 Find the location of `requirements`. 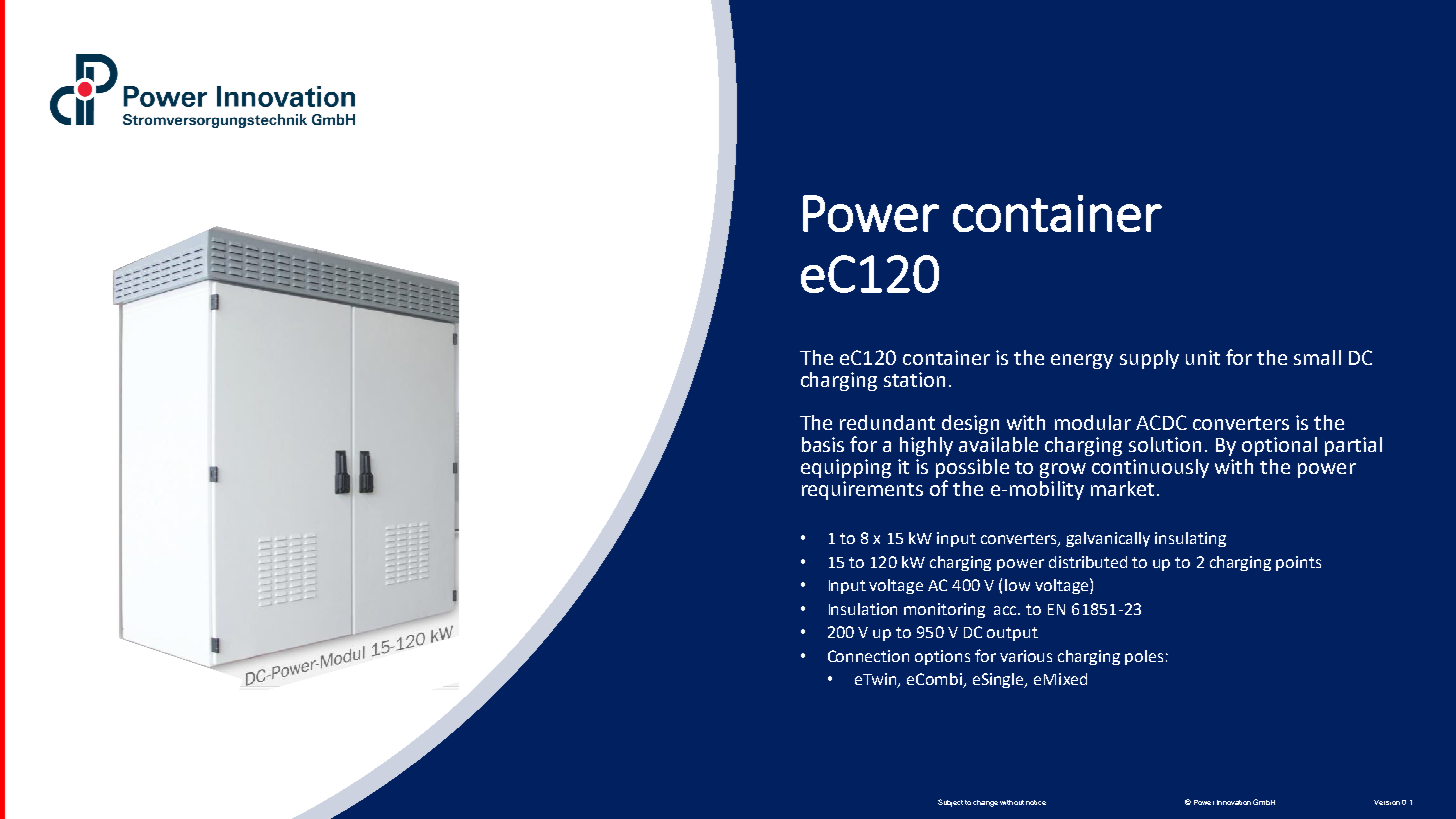

requirements is located at coordinates (862, 490).
